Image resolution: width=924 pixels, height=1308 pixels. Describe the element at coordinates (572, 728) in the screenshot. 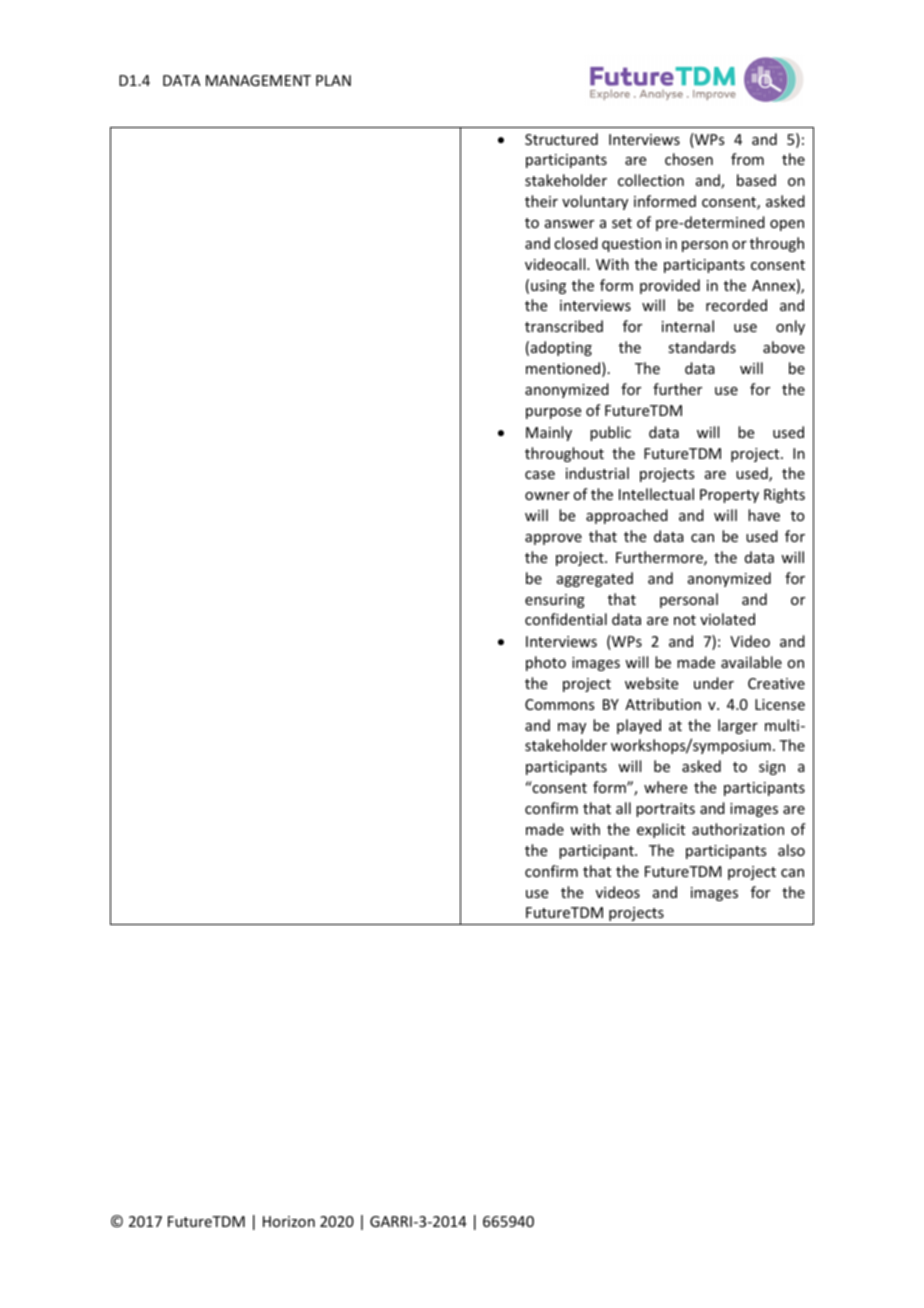

I see `may` at that location.
